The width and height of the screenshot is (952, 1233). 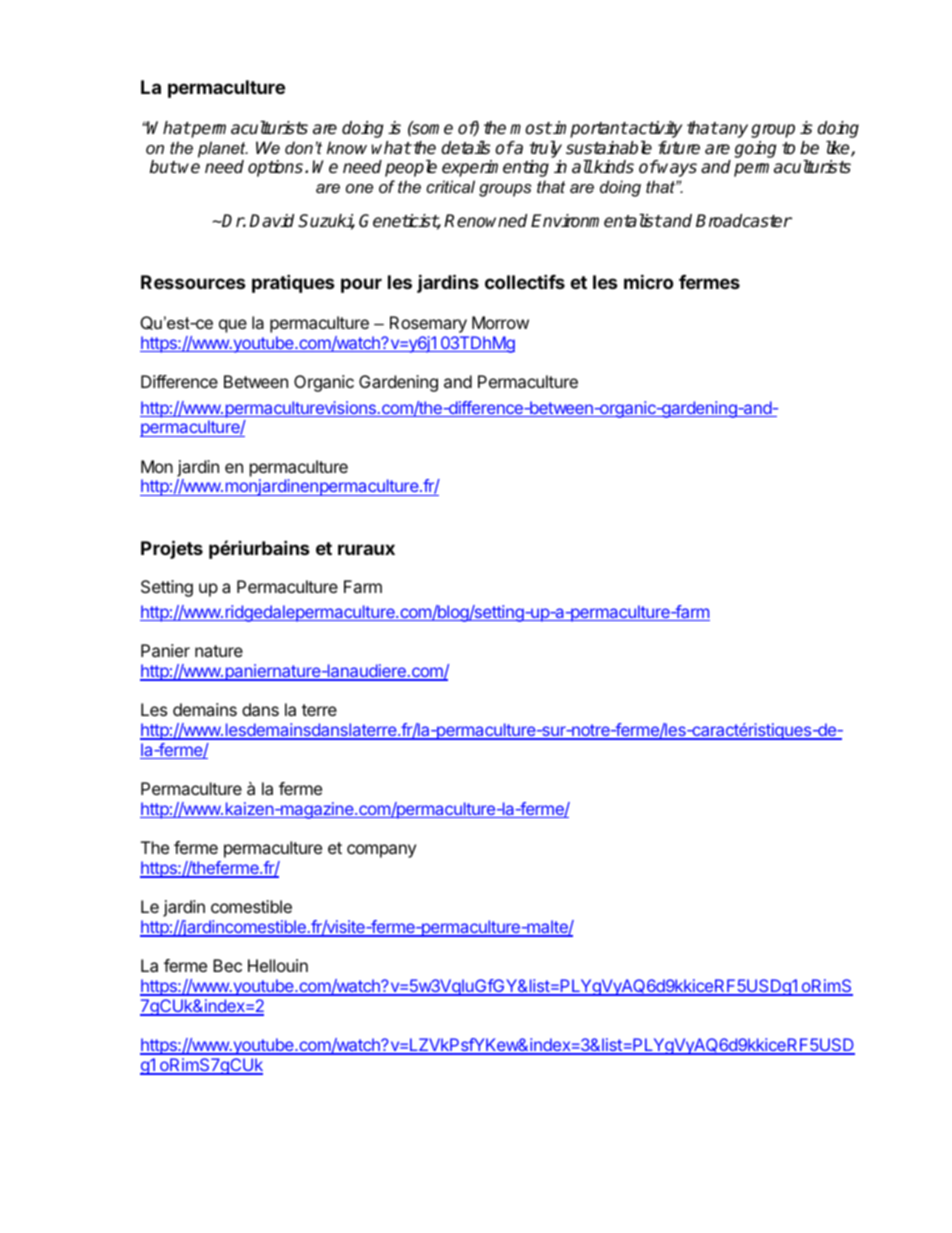 What do you see at coordinates (450, 186) in the screenshot?
I see `critical` at bounding box center [450, 186].
